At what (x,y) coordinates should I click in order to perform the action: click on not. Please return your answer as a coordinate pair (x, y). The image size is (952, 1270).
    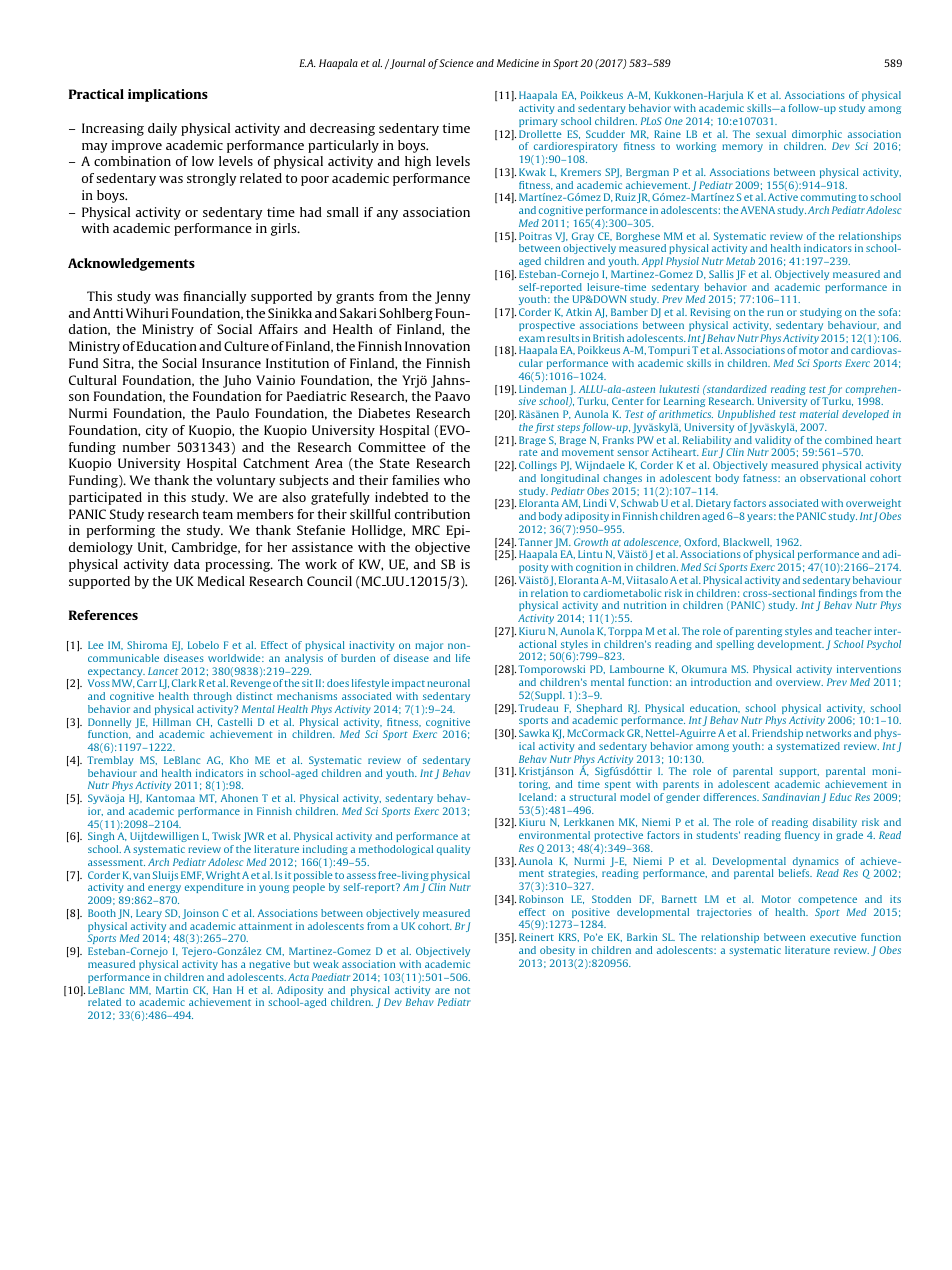
    Looking at the image, I should click on (462, 990).
